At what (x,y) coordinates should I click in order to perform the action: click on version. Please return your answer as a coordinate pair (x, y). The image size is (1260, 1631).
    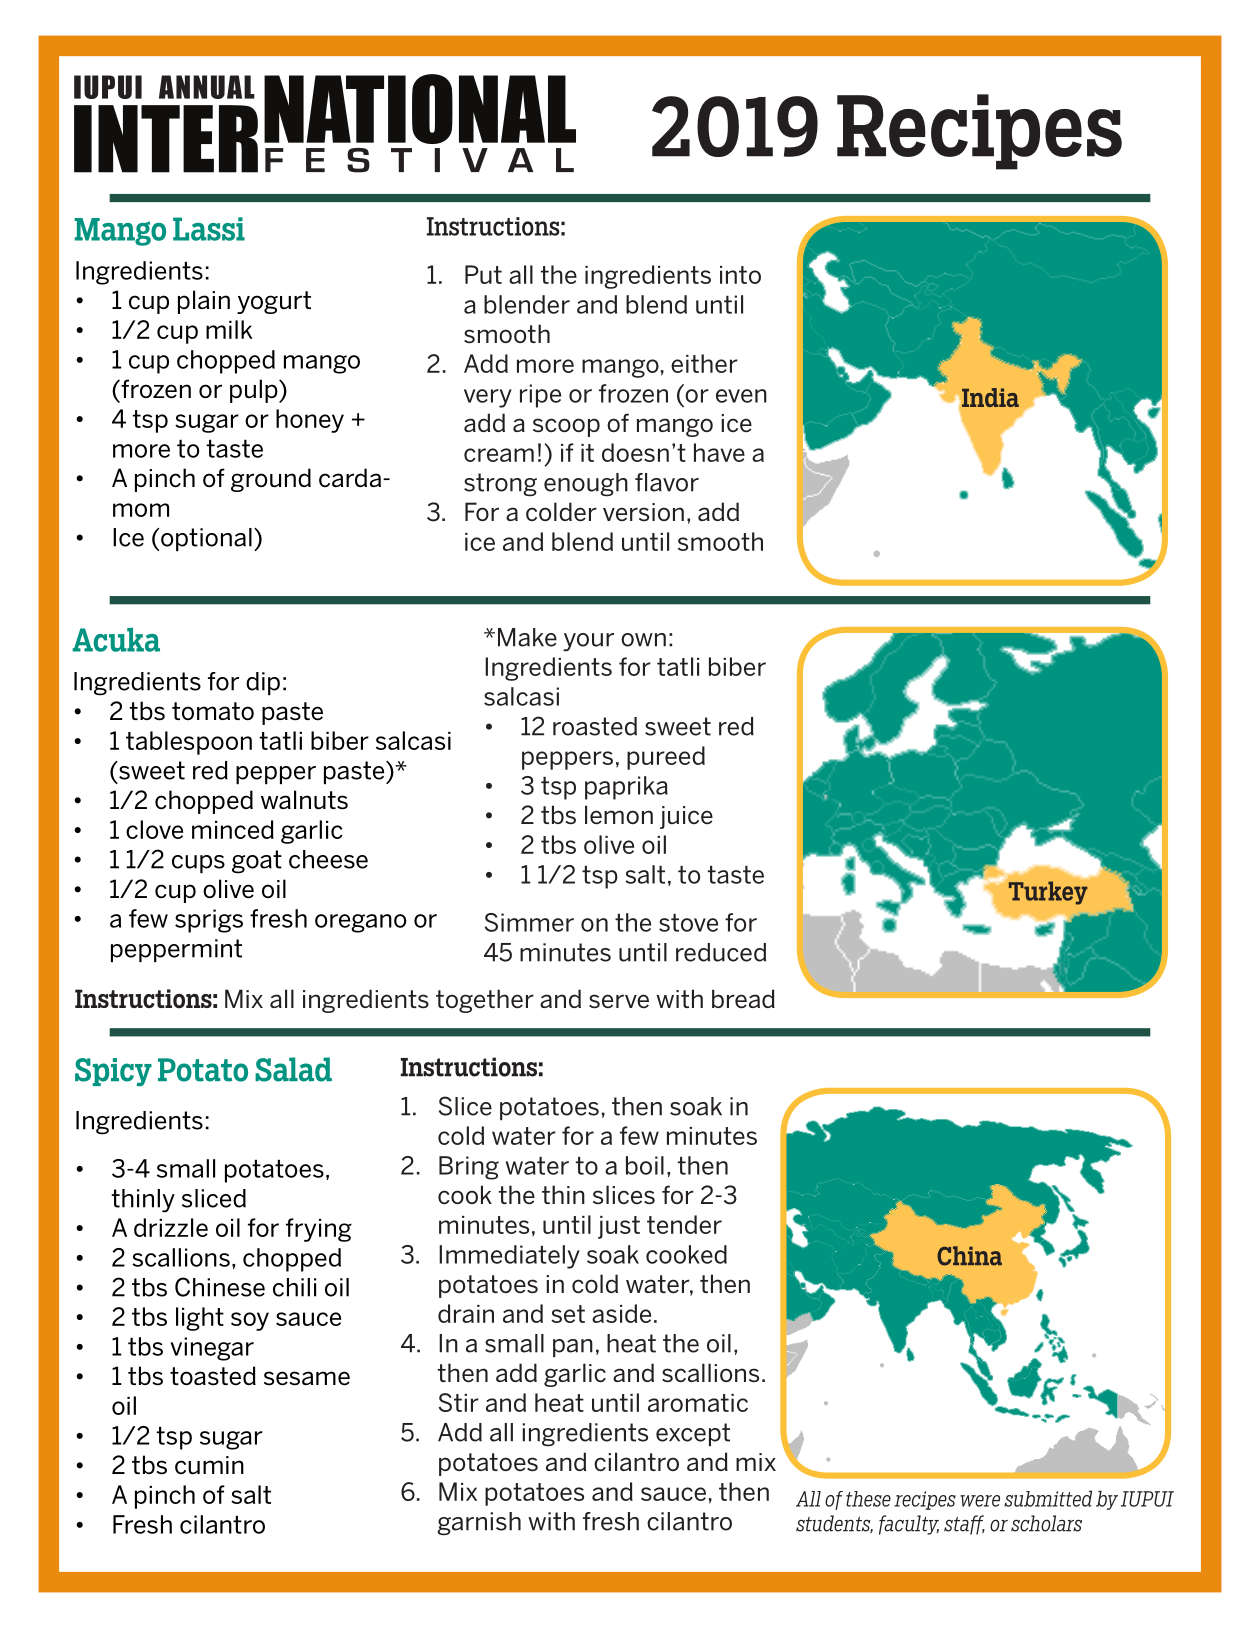
    Looking at the image, I should click on (643, 512).
